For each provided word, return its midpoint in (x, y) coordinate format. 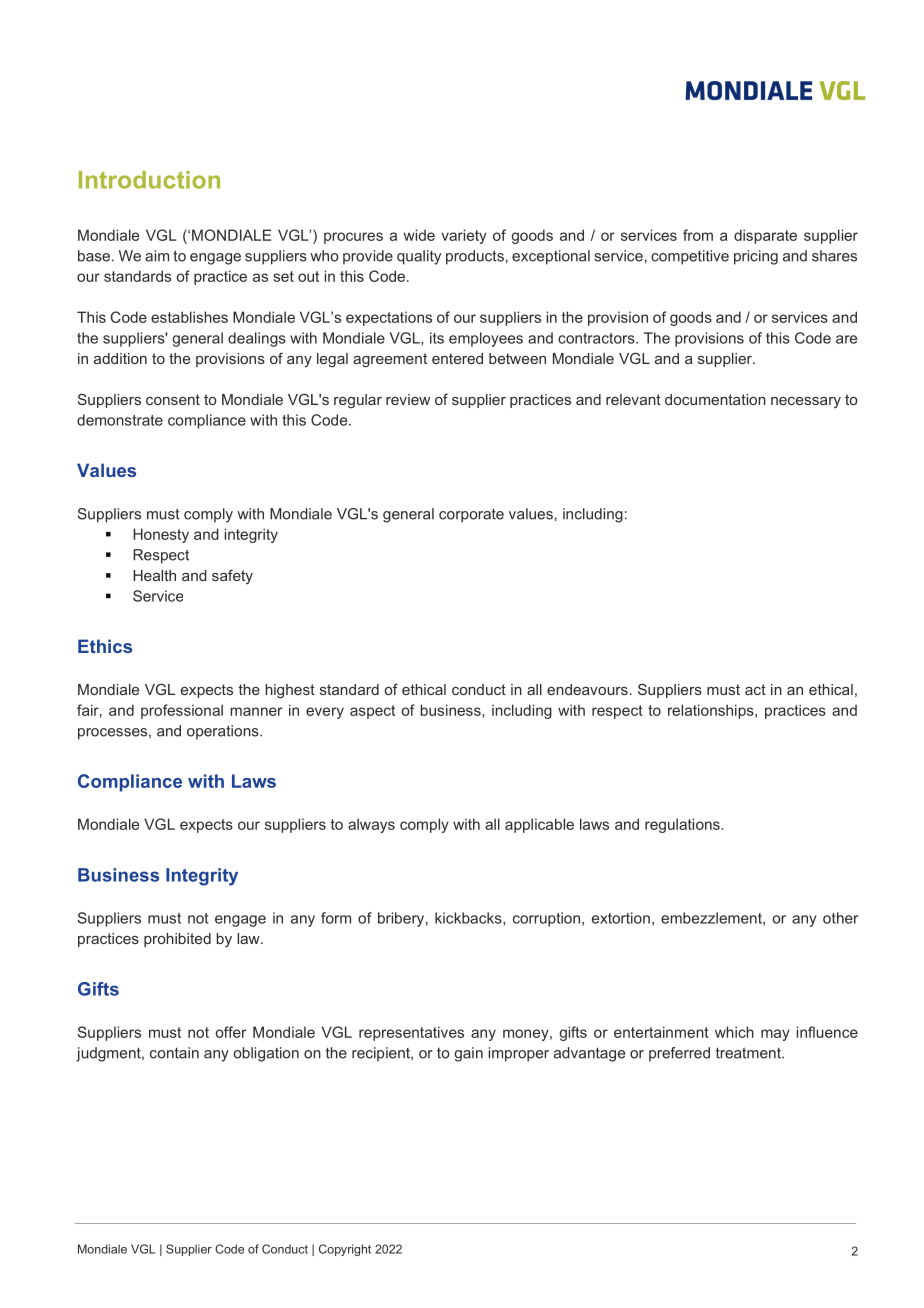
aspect (372, 712)
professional (182, 711)
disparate (765, 236)
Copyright (345, 1250)
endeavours (587, 689)
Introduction (149, 180)
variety (464, 236)
